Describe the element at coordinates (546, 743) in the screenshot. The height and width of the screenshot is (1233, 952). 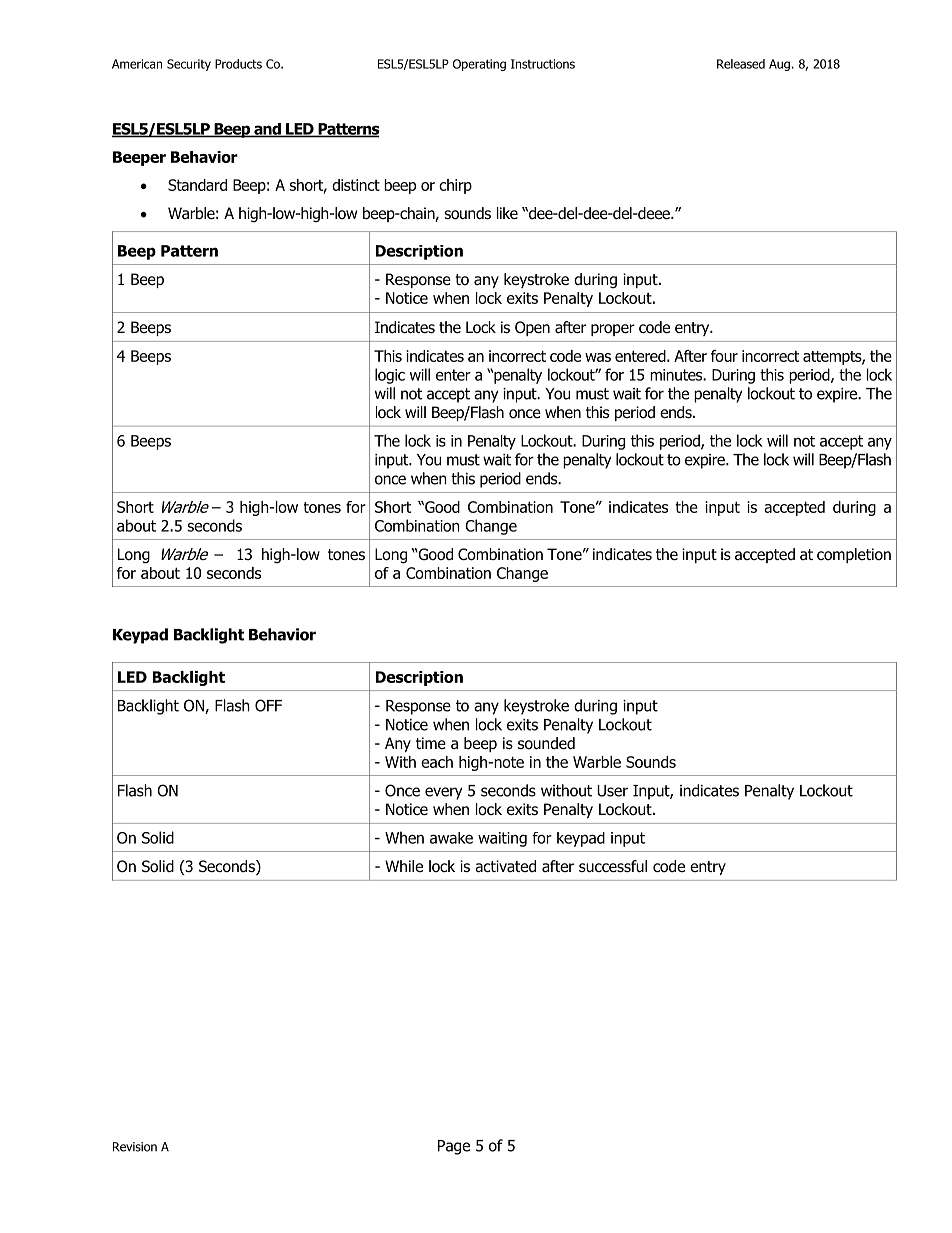
I see `sounded` at that location.
